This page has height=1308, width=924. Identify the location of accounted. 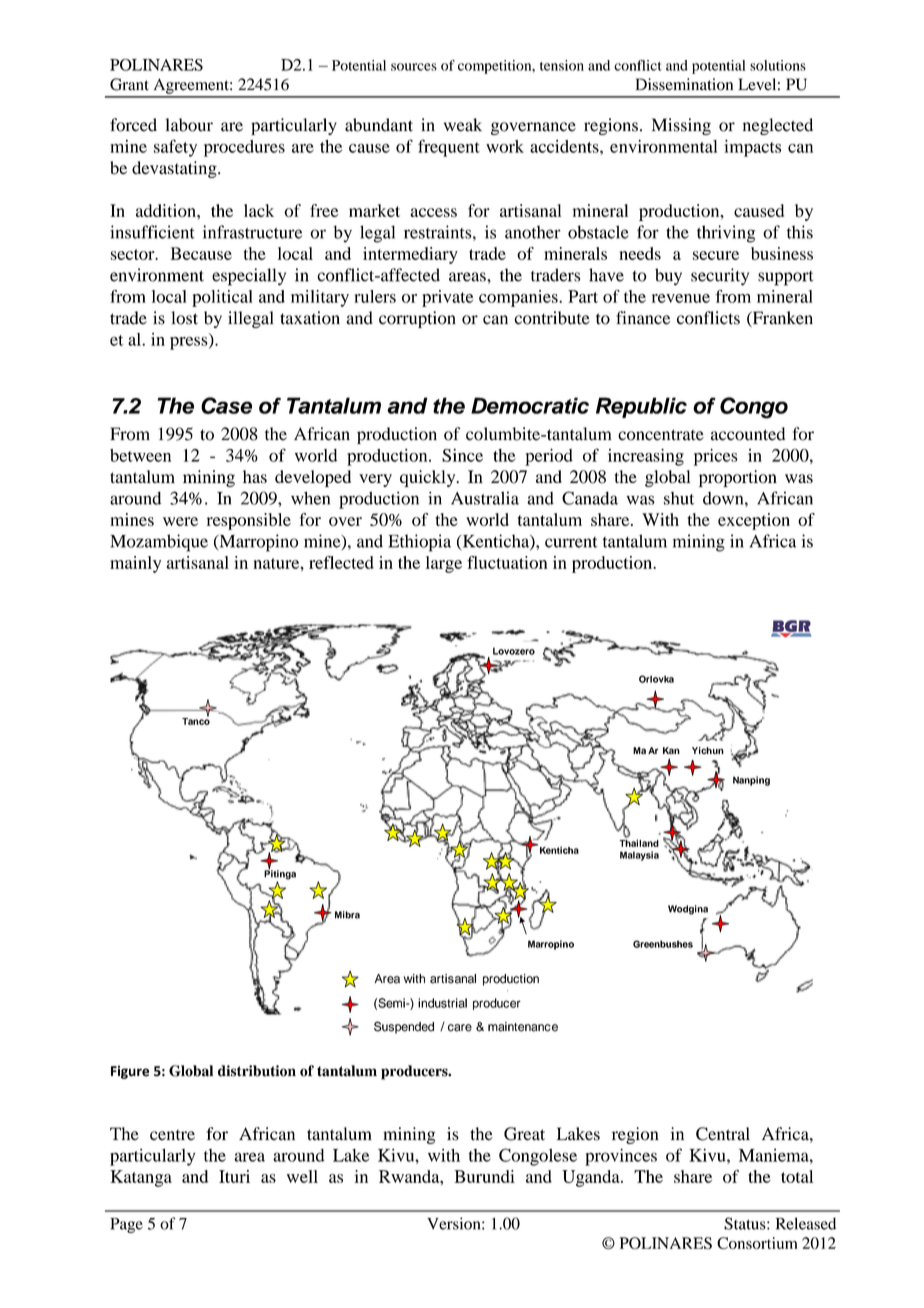
(748, 434).
